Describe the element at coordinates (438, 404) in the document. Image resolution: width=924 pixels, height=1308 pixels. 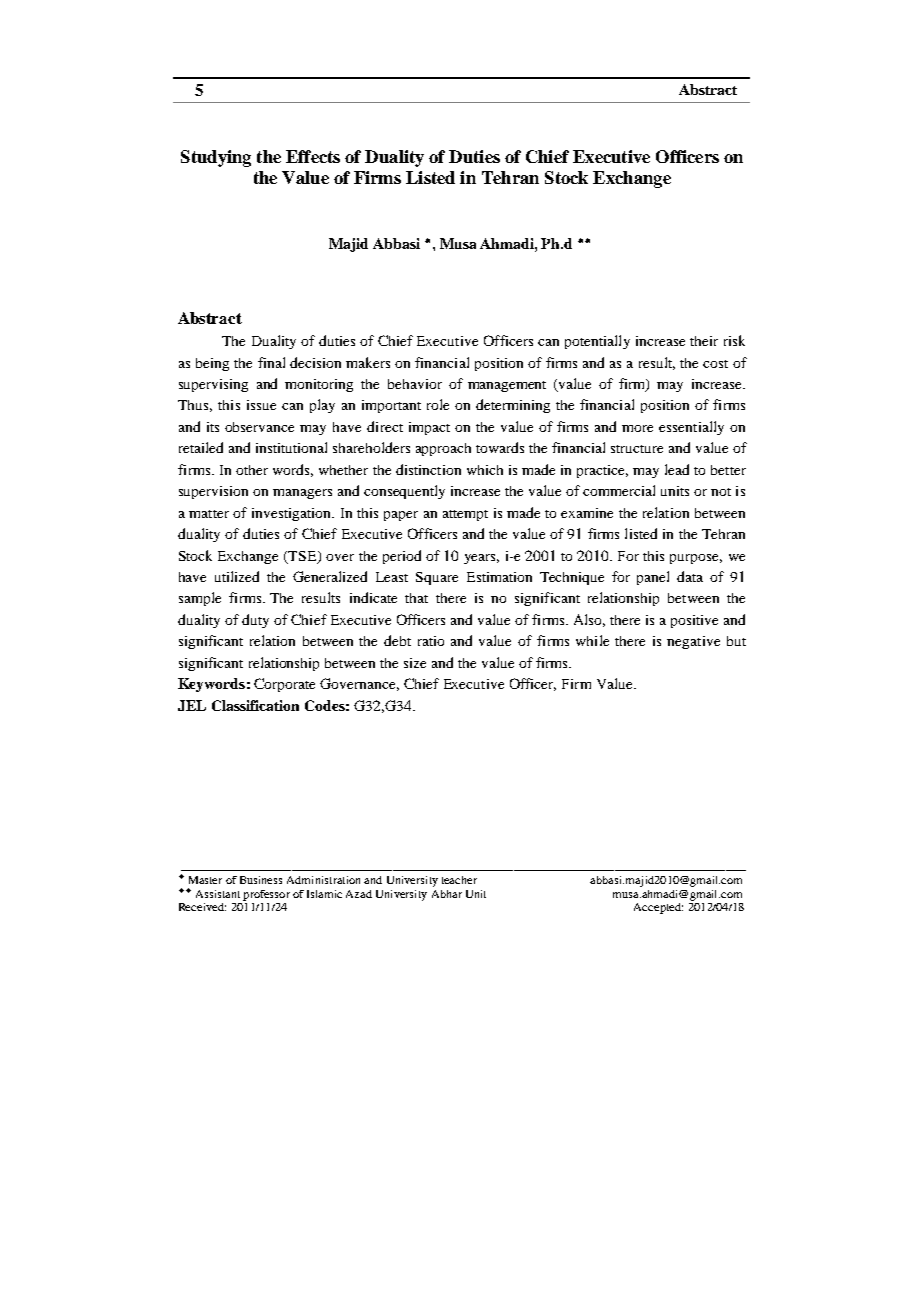
I see `role` at that location.
